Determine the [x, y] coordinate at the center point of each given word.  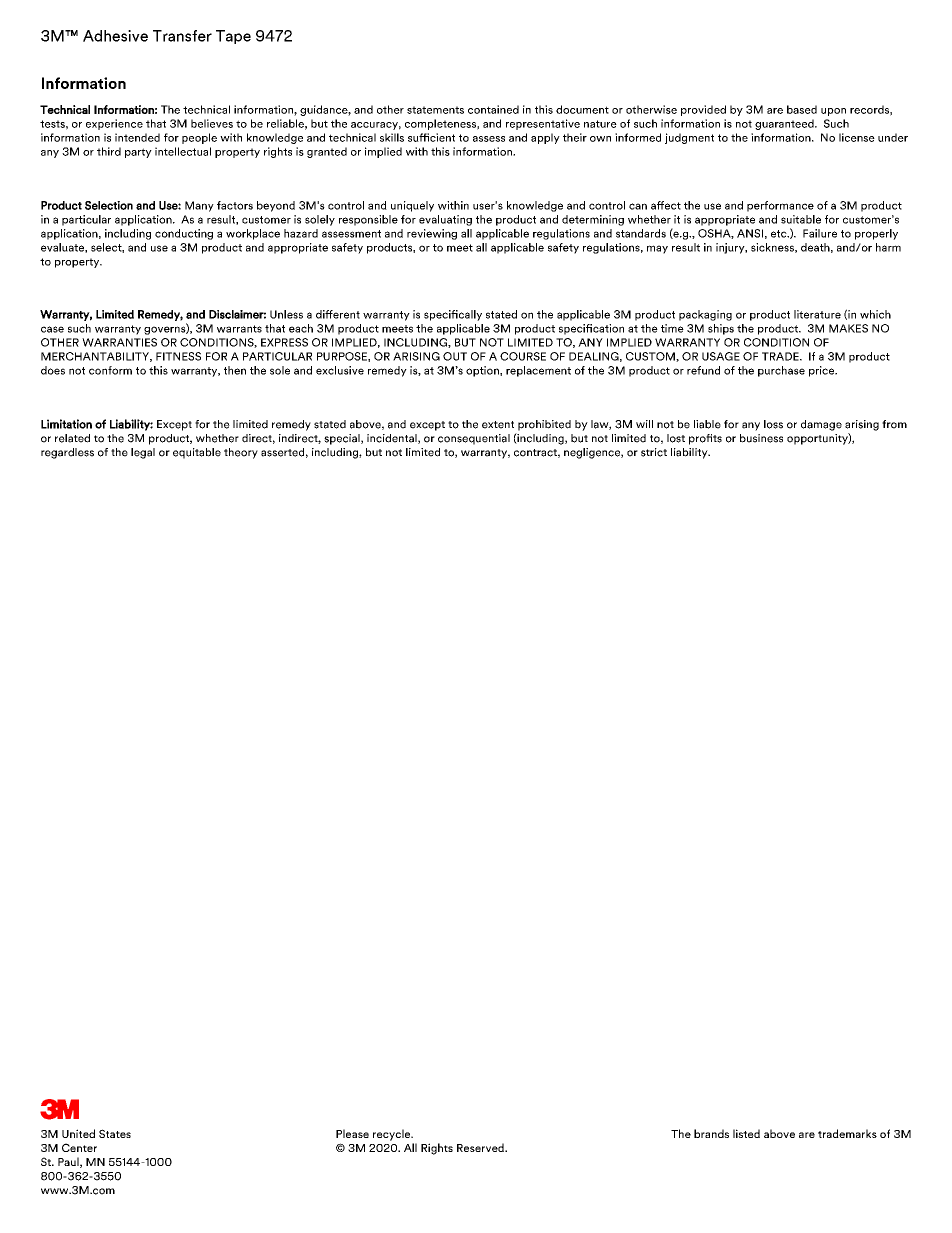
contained [493, 109]
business [761, 438]
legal [143, 453]
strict [654, 452]
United [78, 1133]
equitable [197, 453]
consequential [474, 439]
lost [676, 438]
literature [817, 314]
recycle [393, 1135]
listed [746, 1133]
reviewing [432, 234]
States [115, 1133]
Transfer [182, 36]
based [802, 109]
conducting [184, 234]
